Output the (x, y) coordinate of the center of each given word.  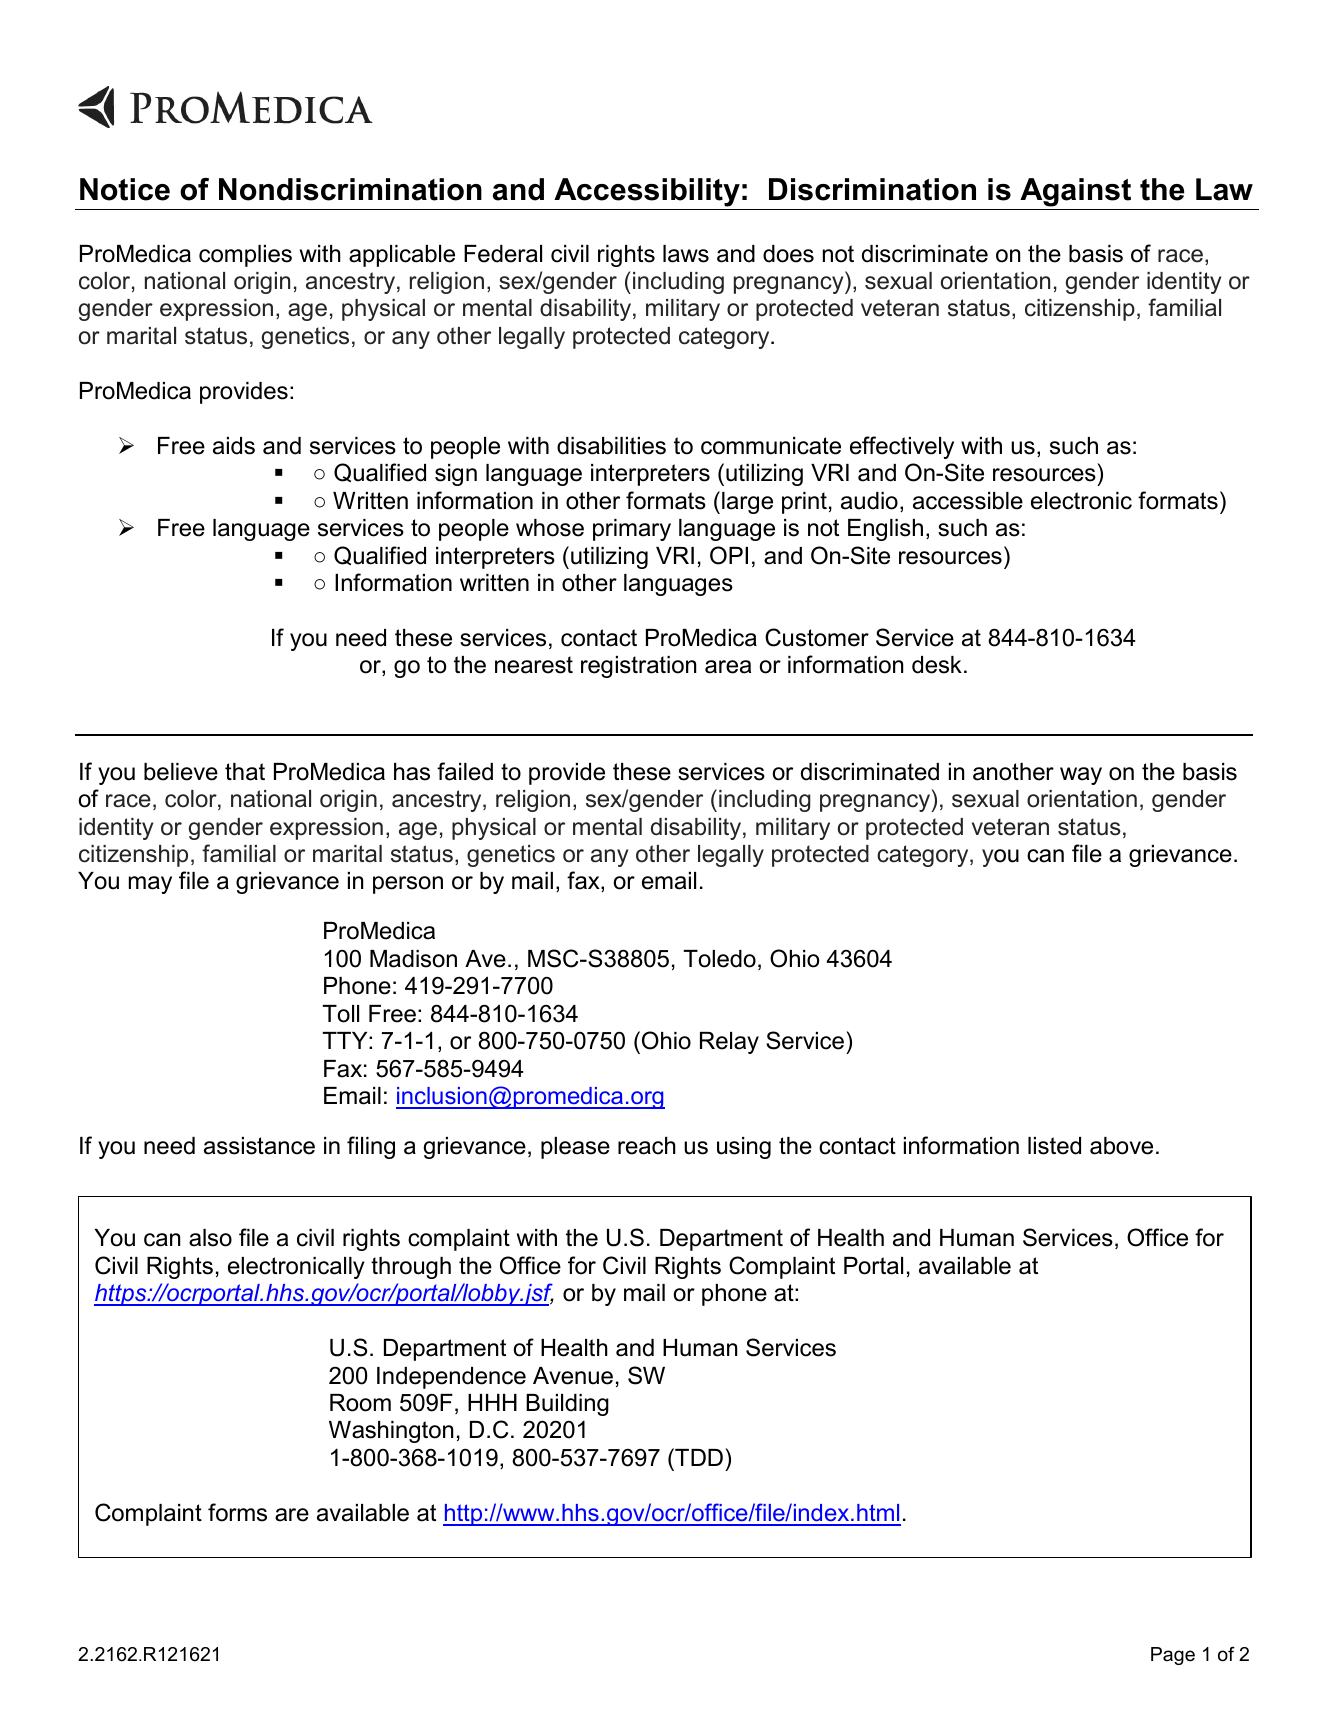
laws (686, 254)
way (1081, 776)
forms (237, 1512)
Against (1075, 192)
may (150, 885)
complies (245, 256)
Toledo (720, 959)
